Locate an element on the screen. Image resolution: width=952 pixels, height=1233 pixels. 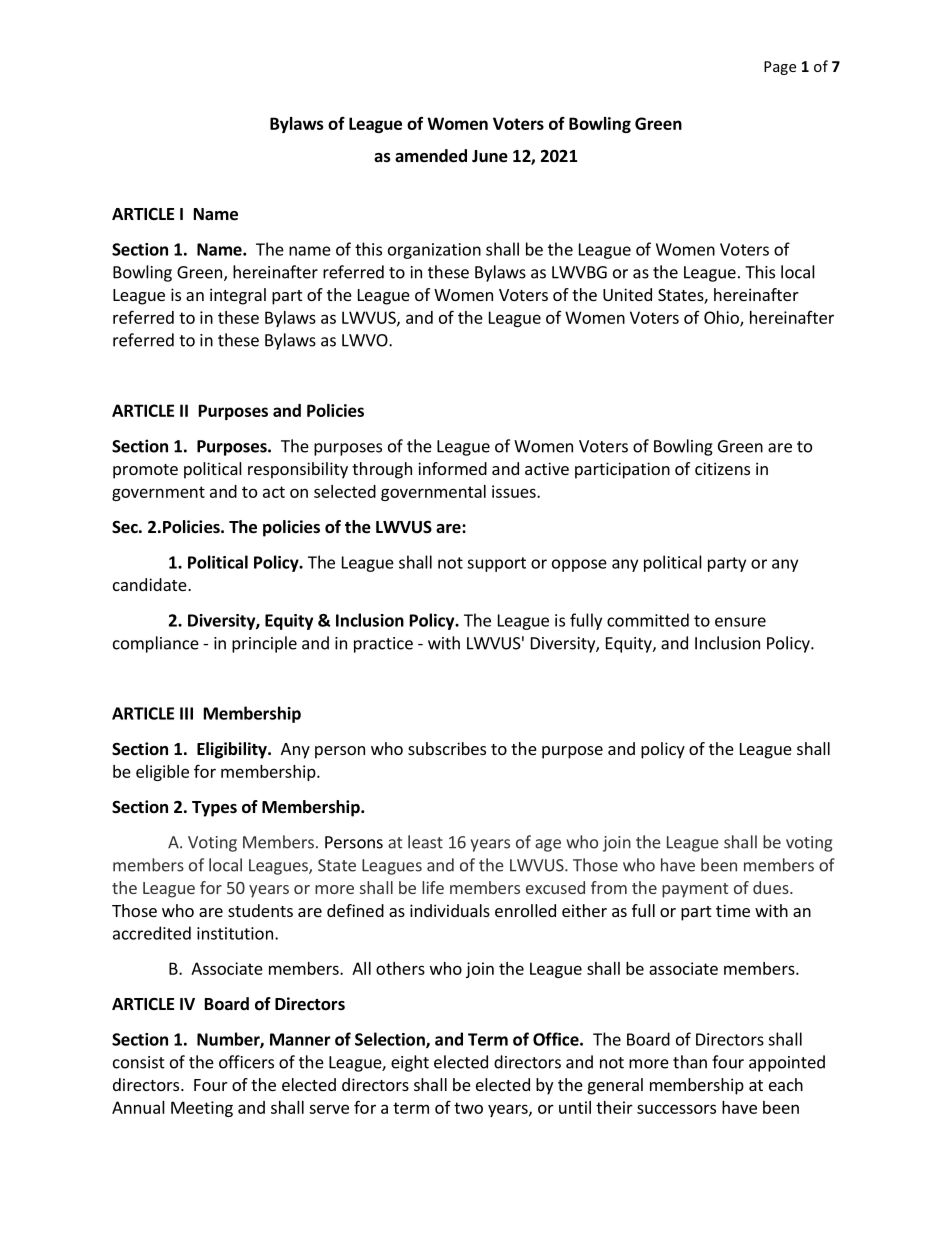
payment is located at coordinates (695, 890).
